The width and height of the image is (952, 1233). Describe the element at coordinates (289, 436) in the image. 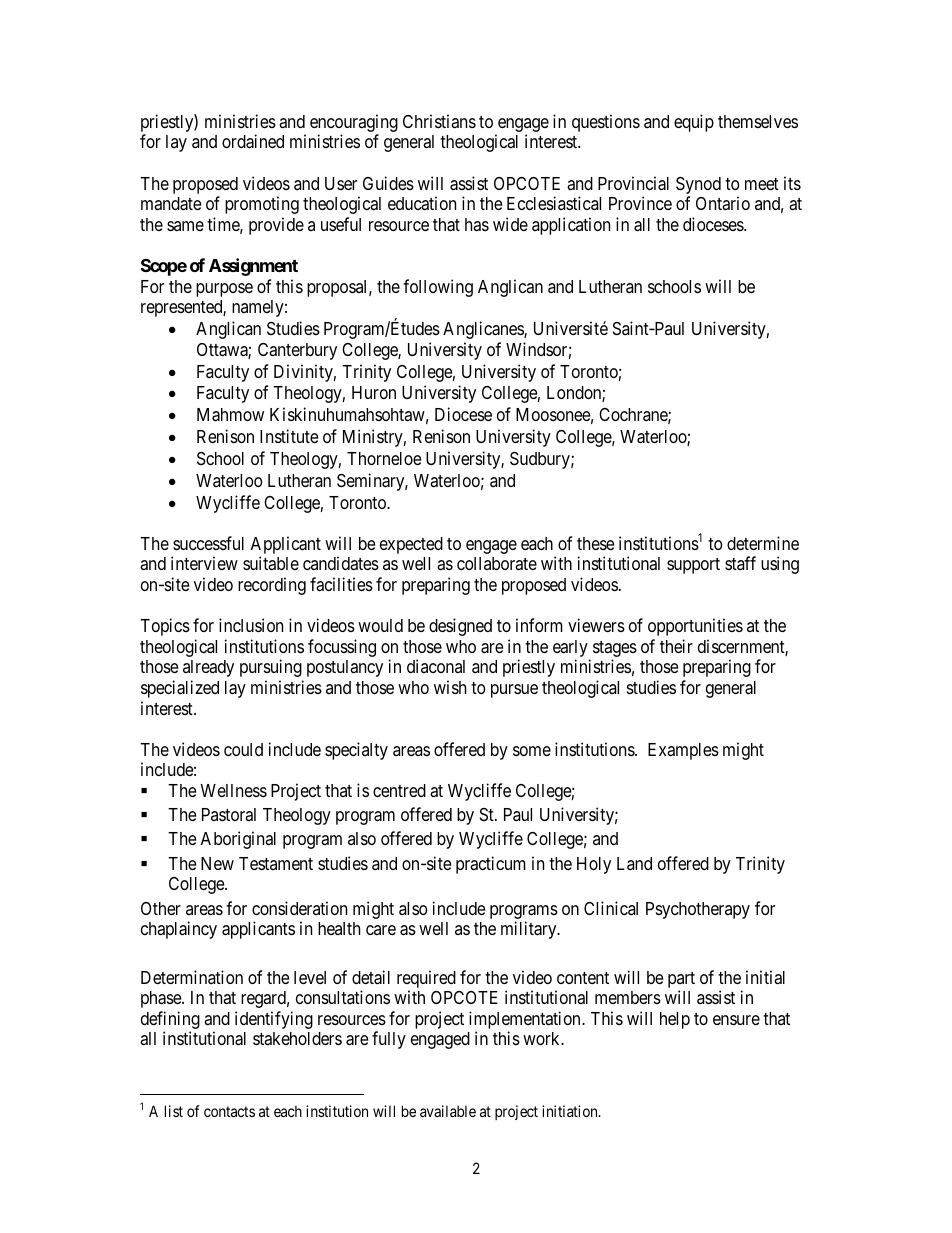

I see `Institute` at that location.
